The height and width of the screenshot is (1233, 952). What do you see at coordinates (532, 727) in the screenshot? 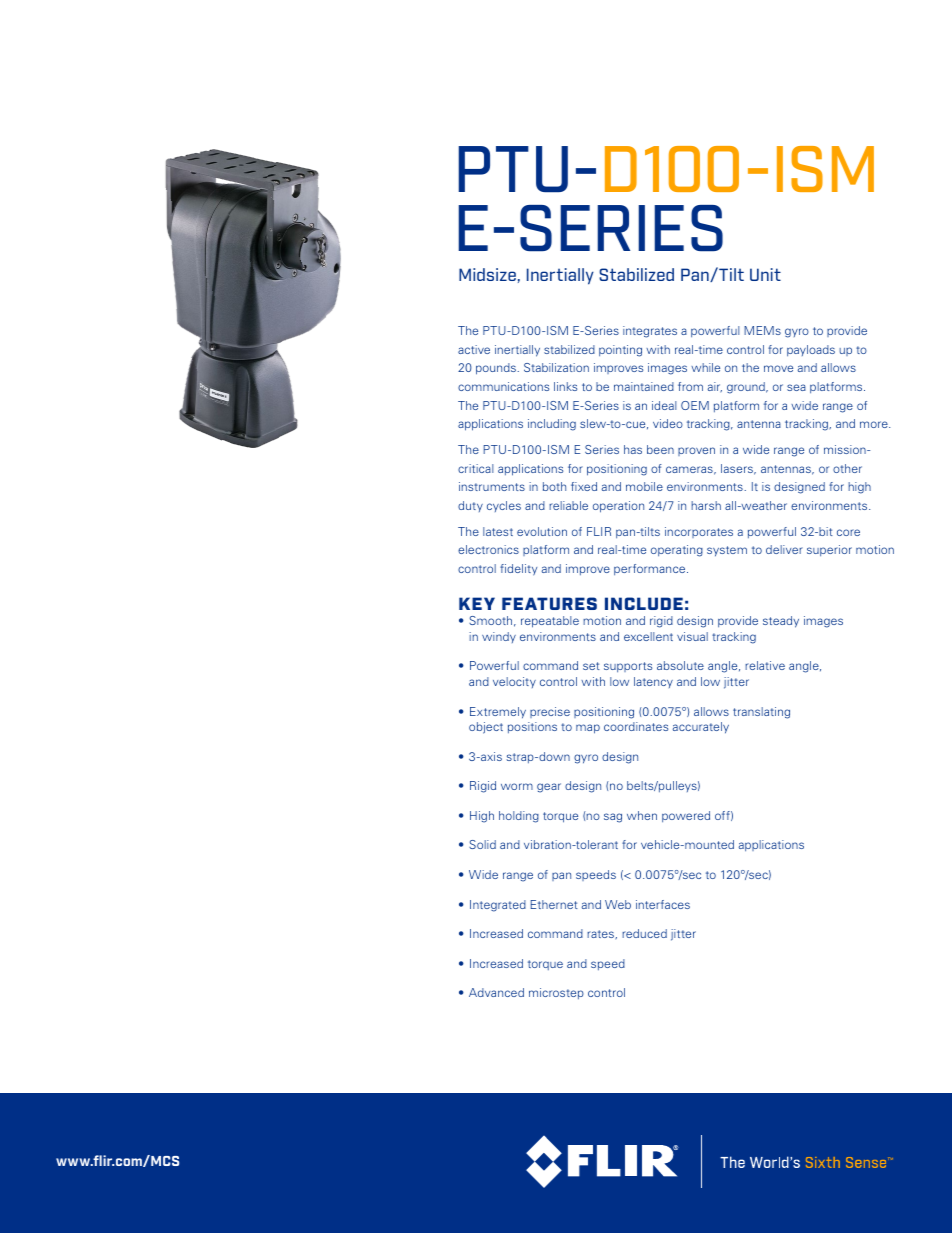
I see `positions` at bounding box center [532, 727].
